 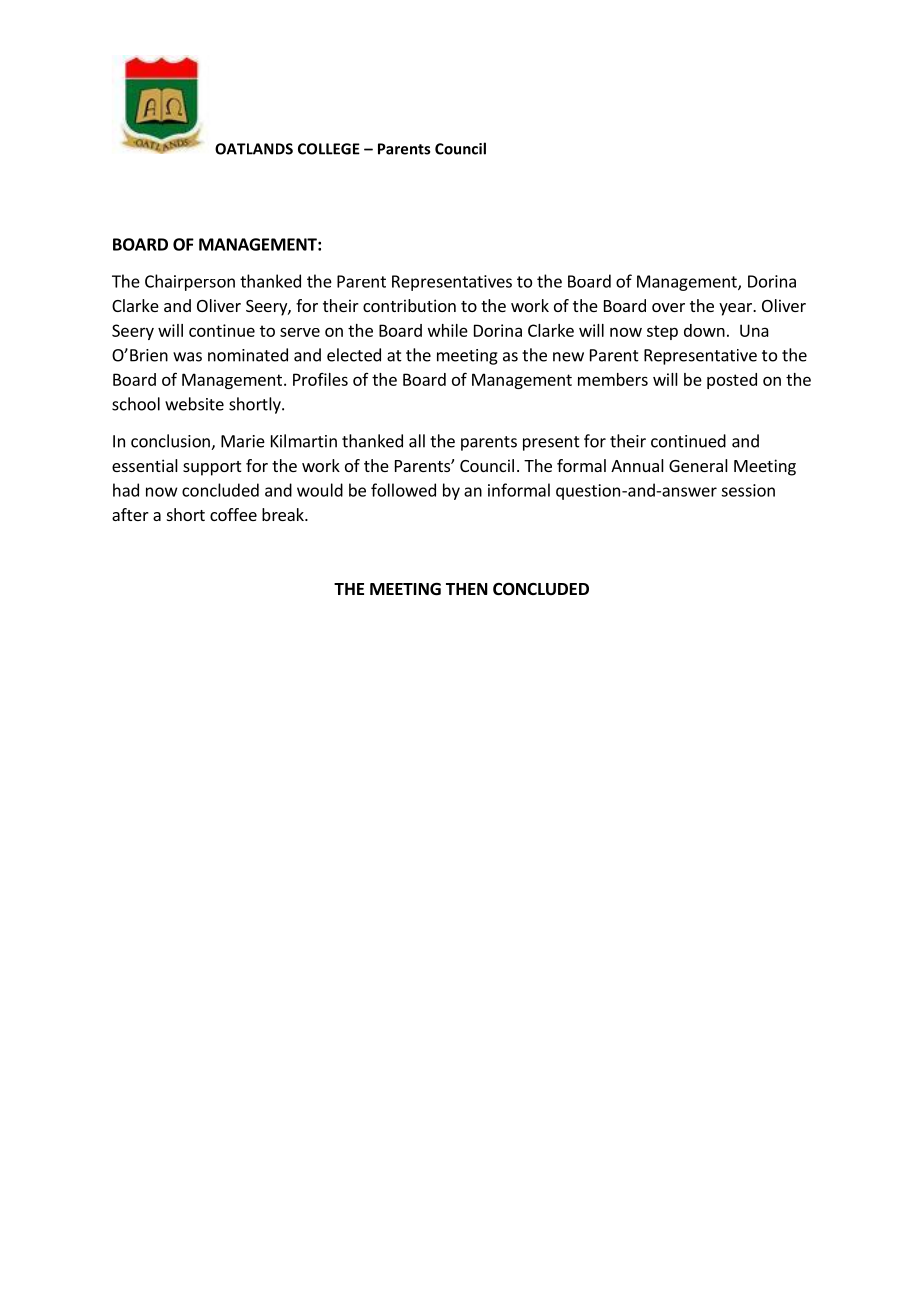 I want to click on was, so click(x=187, y=357).
